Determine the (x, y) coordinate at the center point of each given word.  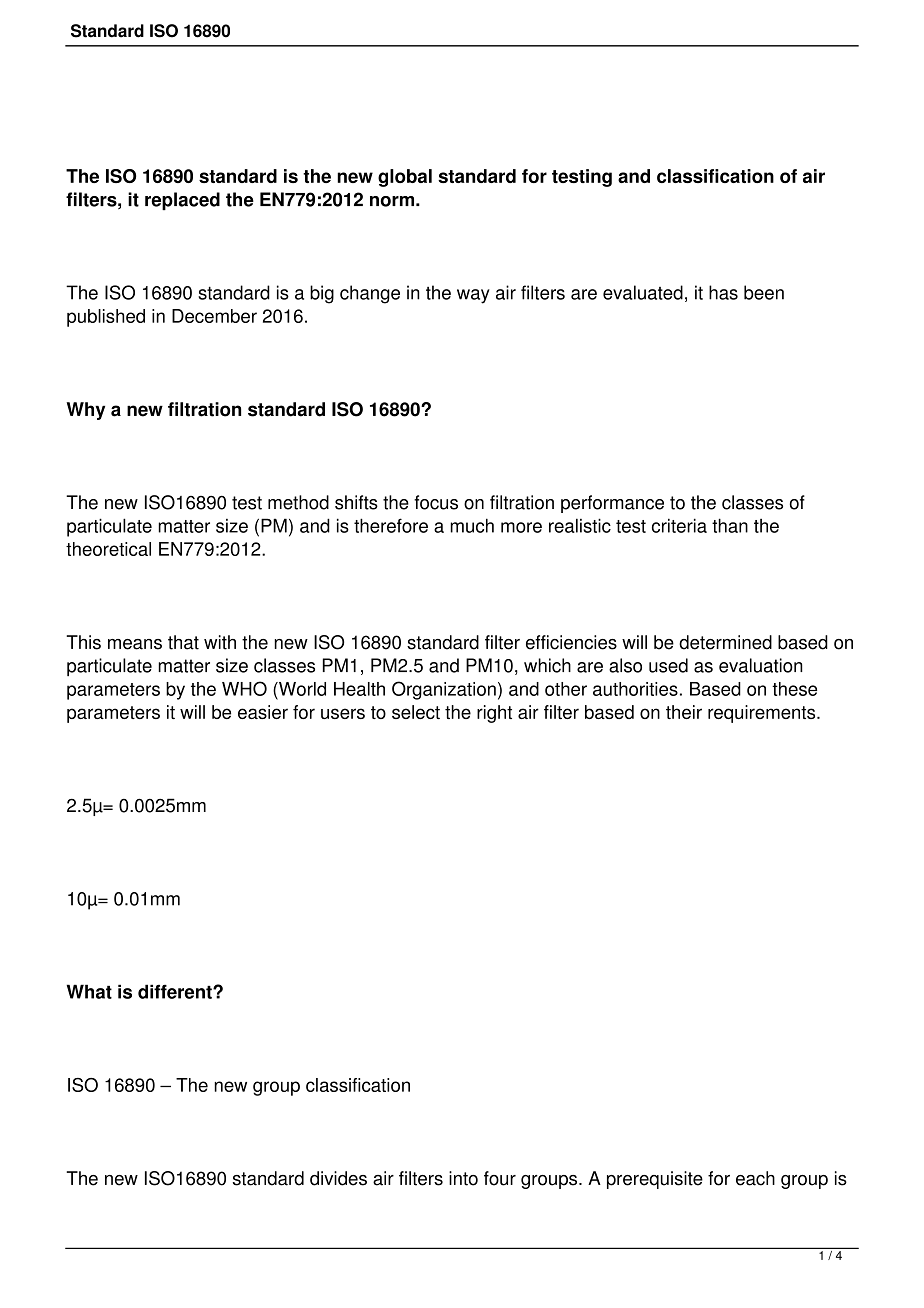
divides (338, 1178)
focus (436, 502)
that (183, 642)
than (730, 525)
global (405, 178)
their (684, 712)
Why (85, 411)
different (176, 991)
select (416, 712)
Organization (444, 690)
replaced (182, 201)
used (668, 665)
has (723, 292)
